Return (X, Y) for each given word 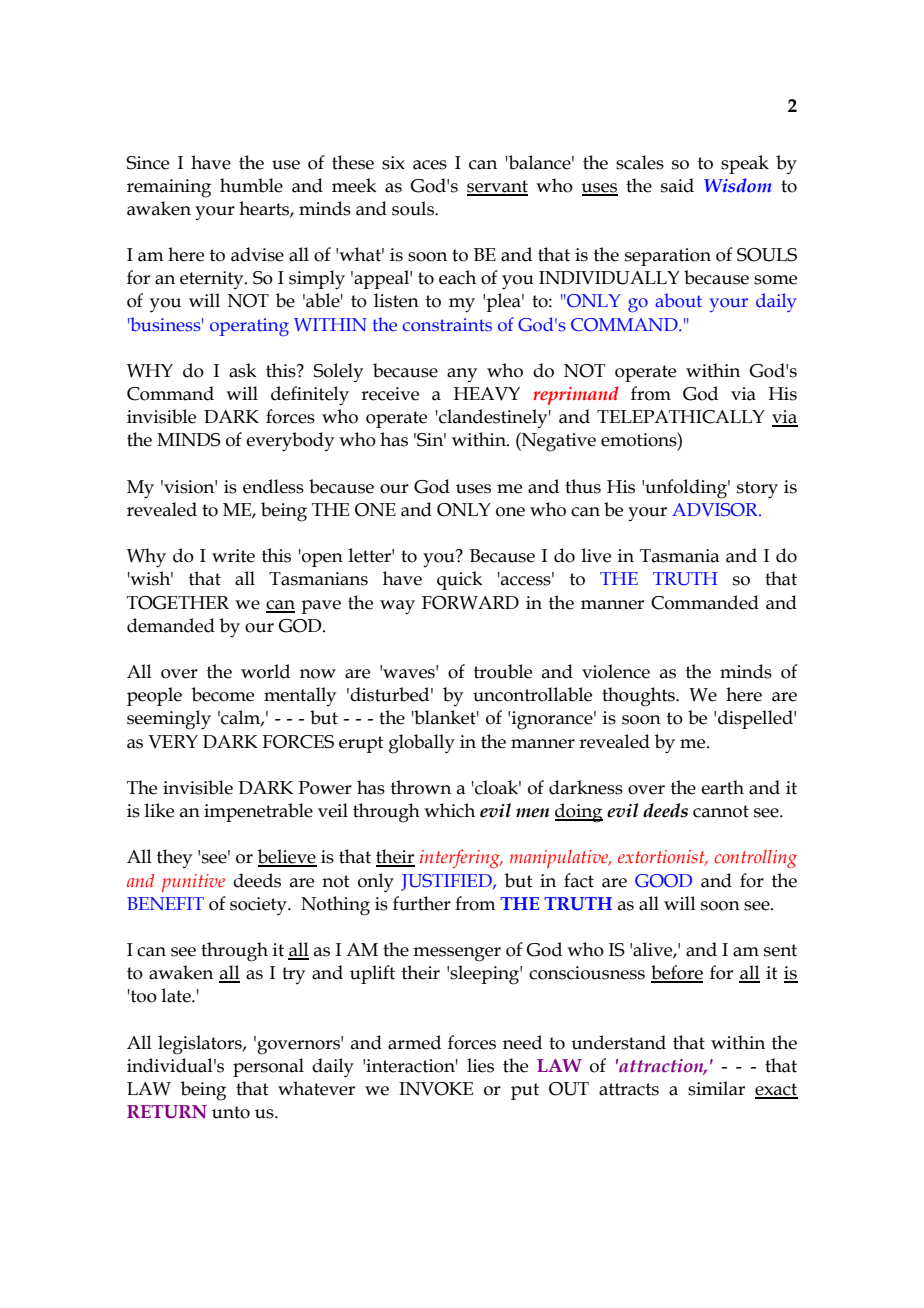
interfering (461, 858)
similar (716, 1088)
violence (616, 671)
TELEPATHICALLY (681, 417)
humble (251, 185)
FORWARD (470, 603)
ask (242, 370)
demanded (171, 625)
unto (231, 1112)
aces (430, 165)
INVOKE (436, 1089)
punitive (193, 883)
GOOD (663, 881)
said (677, 185)
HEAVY (486, 394)
